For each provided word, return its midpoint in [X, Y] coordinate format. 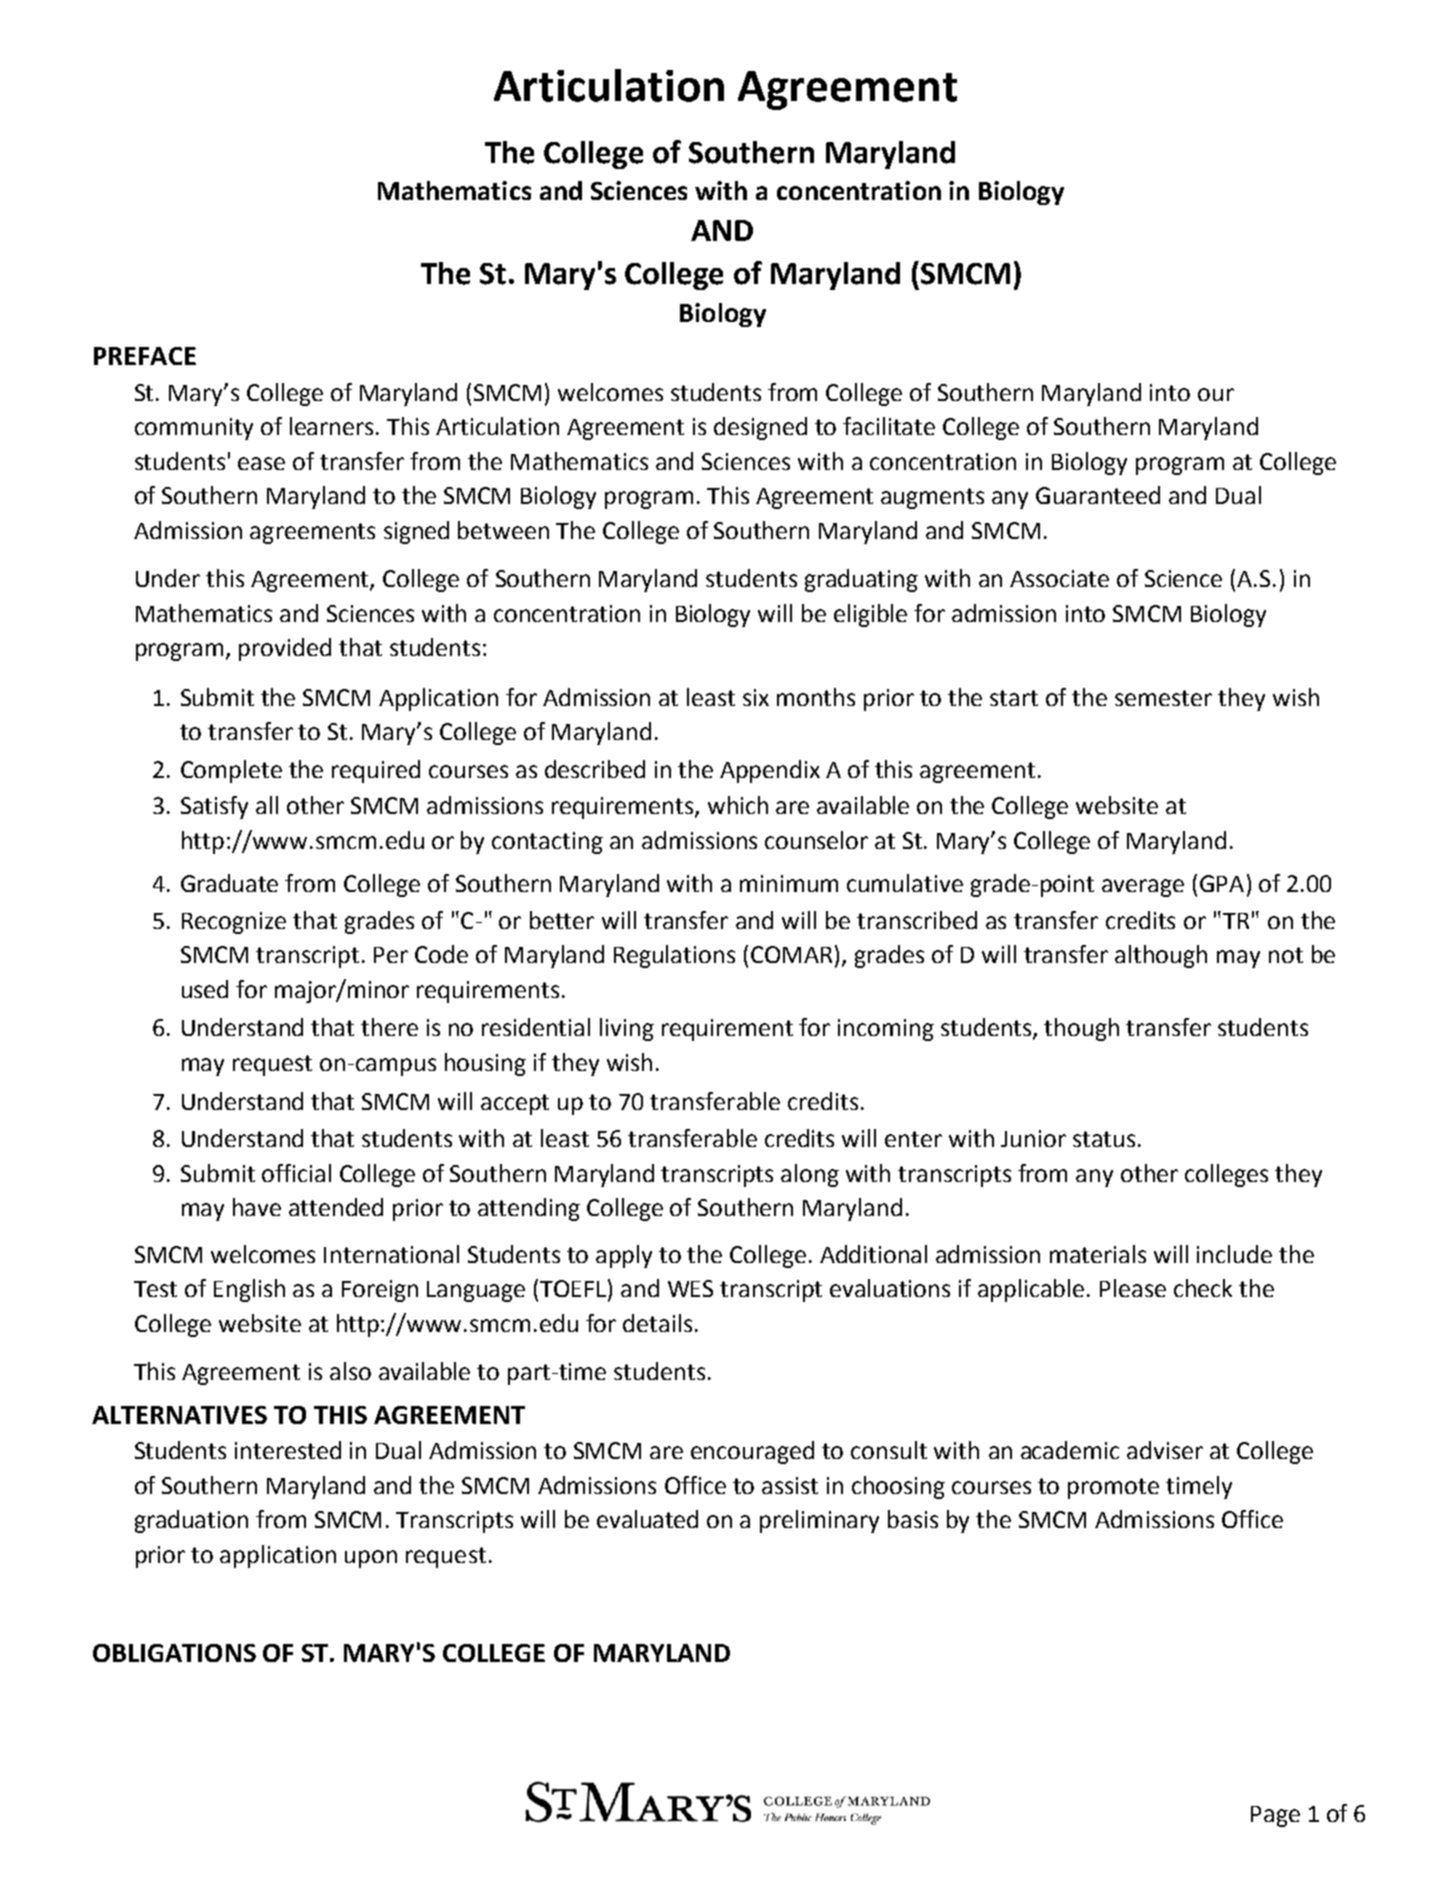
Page [1275, 1816]
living [627, 1029]
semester [1163, 698]
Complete [231, 771]
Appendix [770, 771]
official [296, 1173]
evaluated [647, 1519]
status [1104, 1139]
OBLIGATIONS [174, 1653]
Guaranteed [1098, 495]
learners [333, 426]
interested [288, 1450]
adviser [1165, 1450]
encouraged [752, 1452]
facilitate [889, 426]
